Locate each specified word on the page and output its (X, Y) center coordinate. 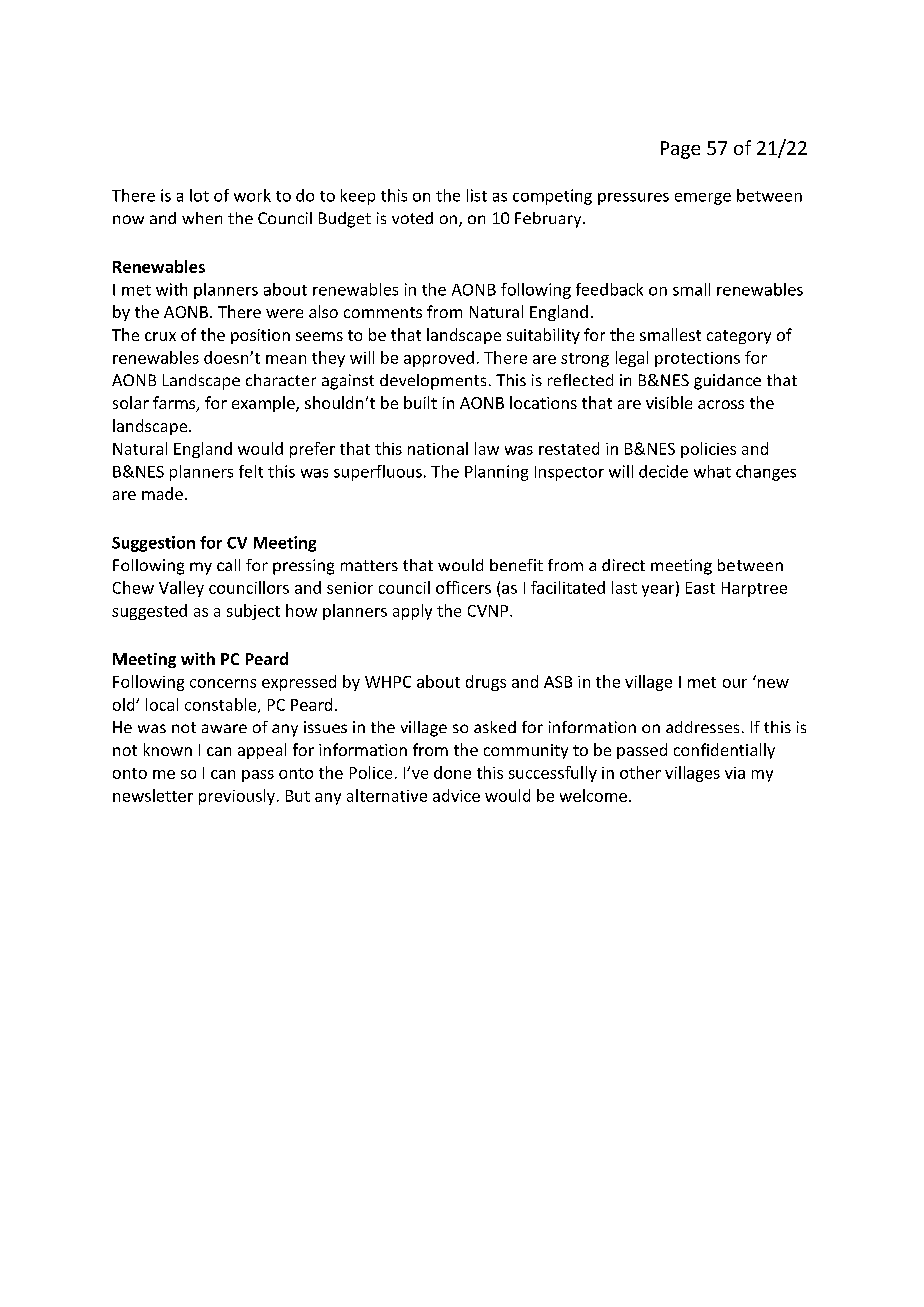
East (700, 588)
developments (433, 382)
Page (680, 150)
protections (697, 359)
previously (237, 797)
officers (463, 587)
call (228, 565)
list (477, 195)
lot (199, 195)
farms (175, 404)
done (452, 772)
